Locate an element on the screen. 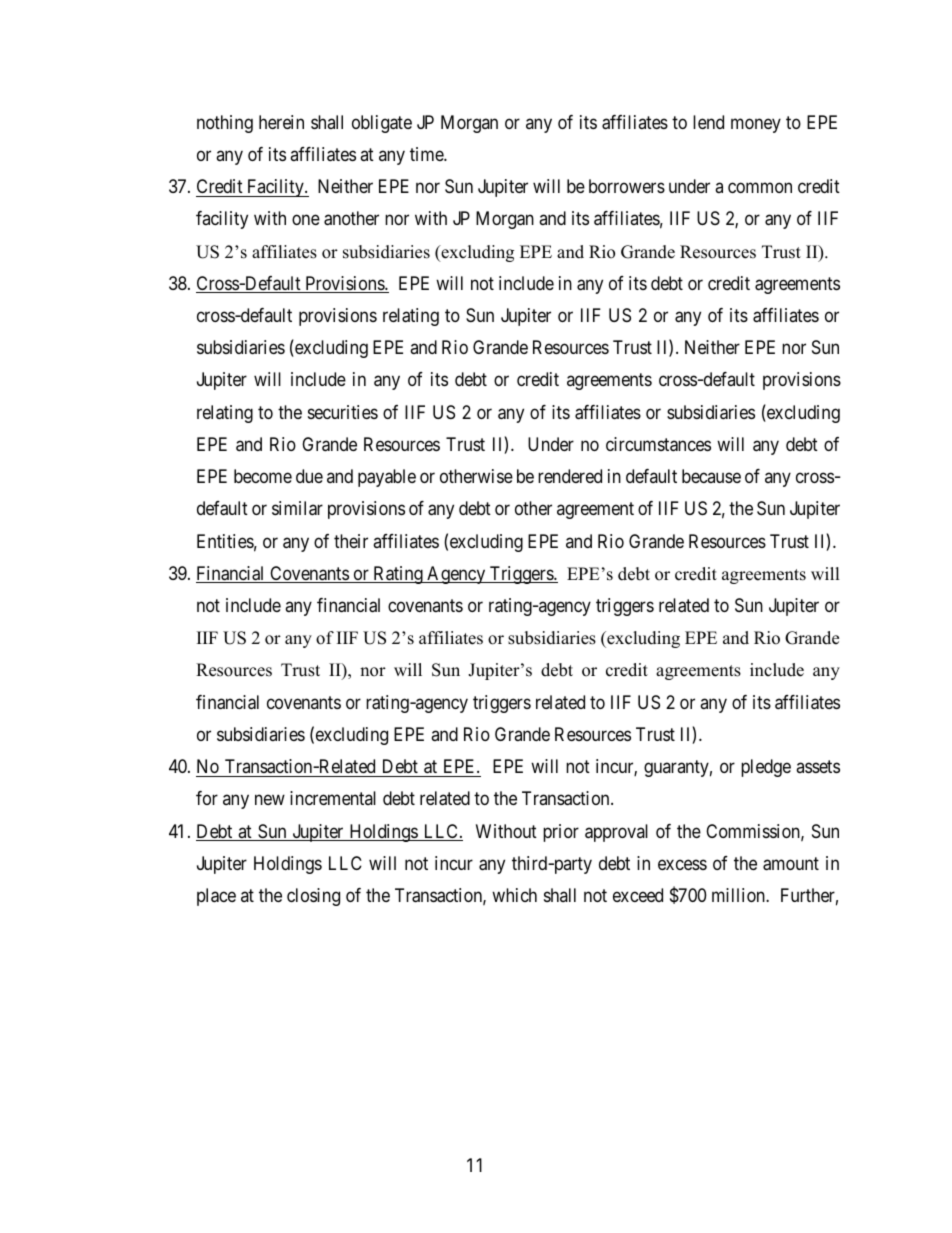  herein is located at coordinates (281, 122).
